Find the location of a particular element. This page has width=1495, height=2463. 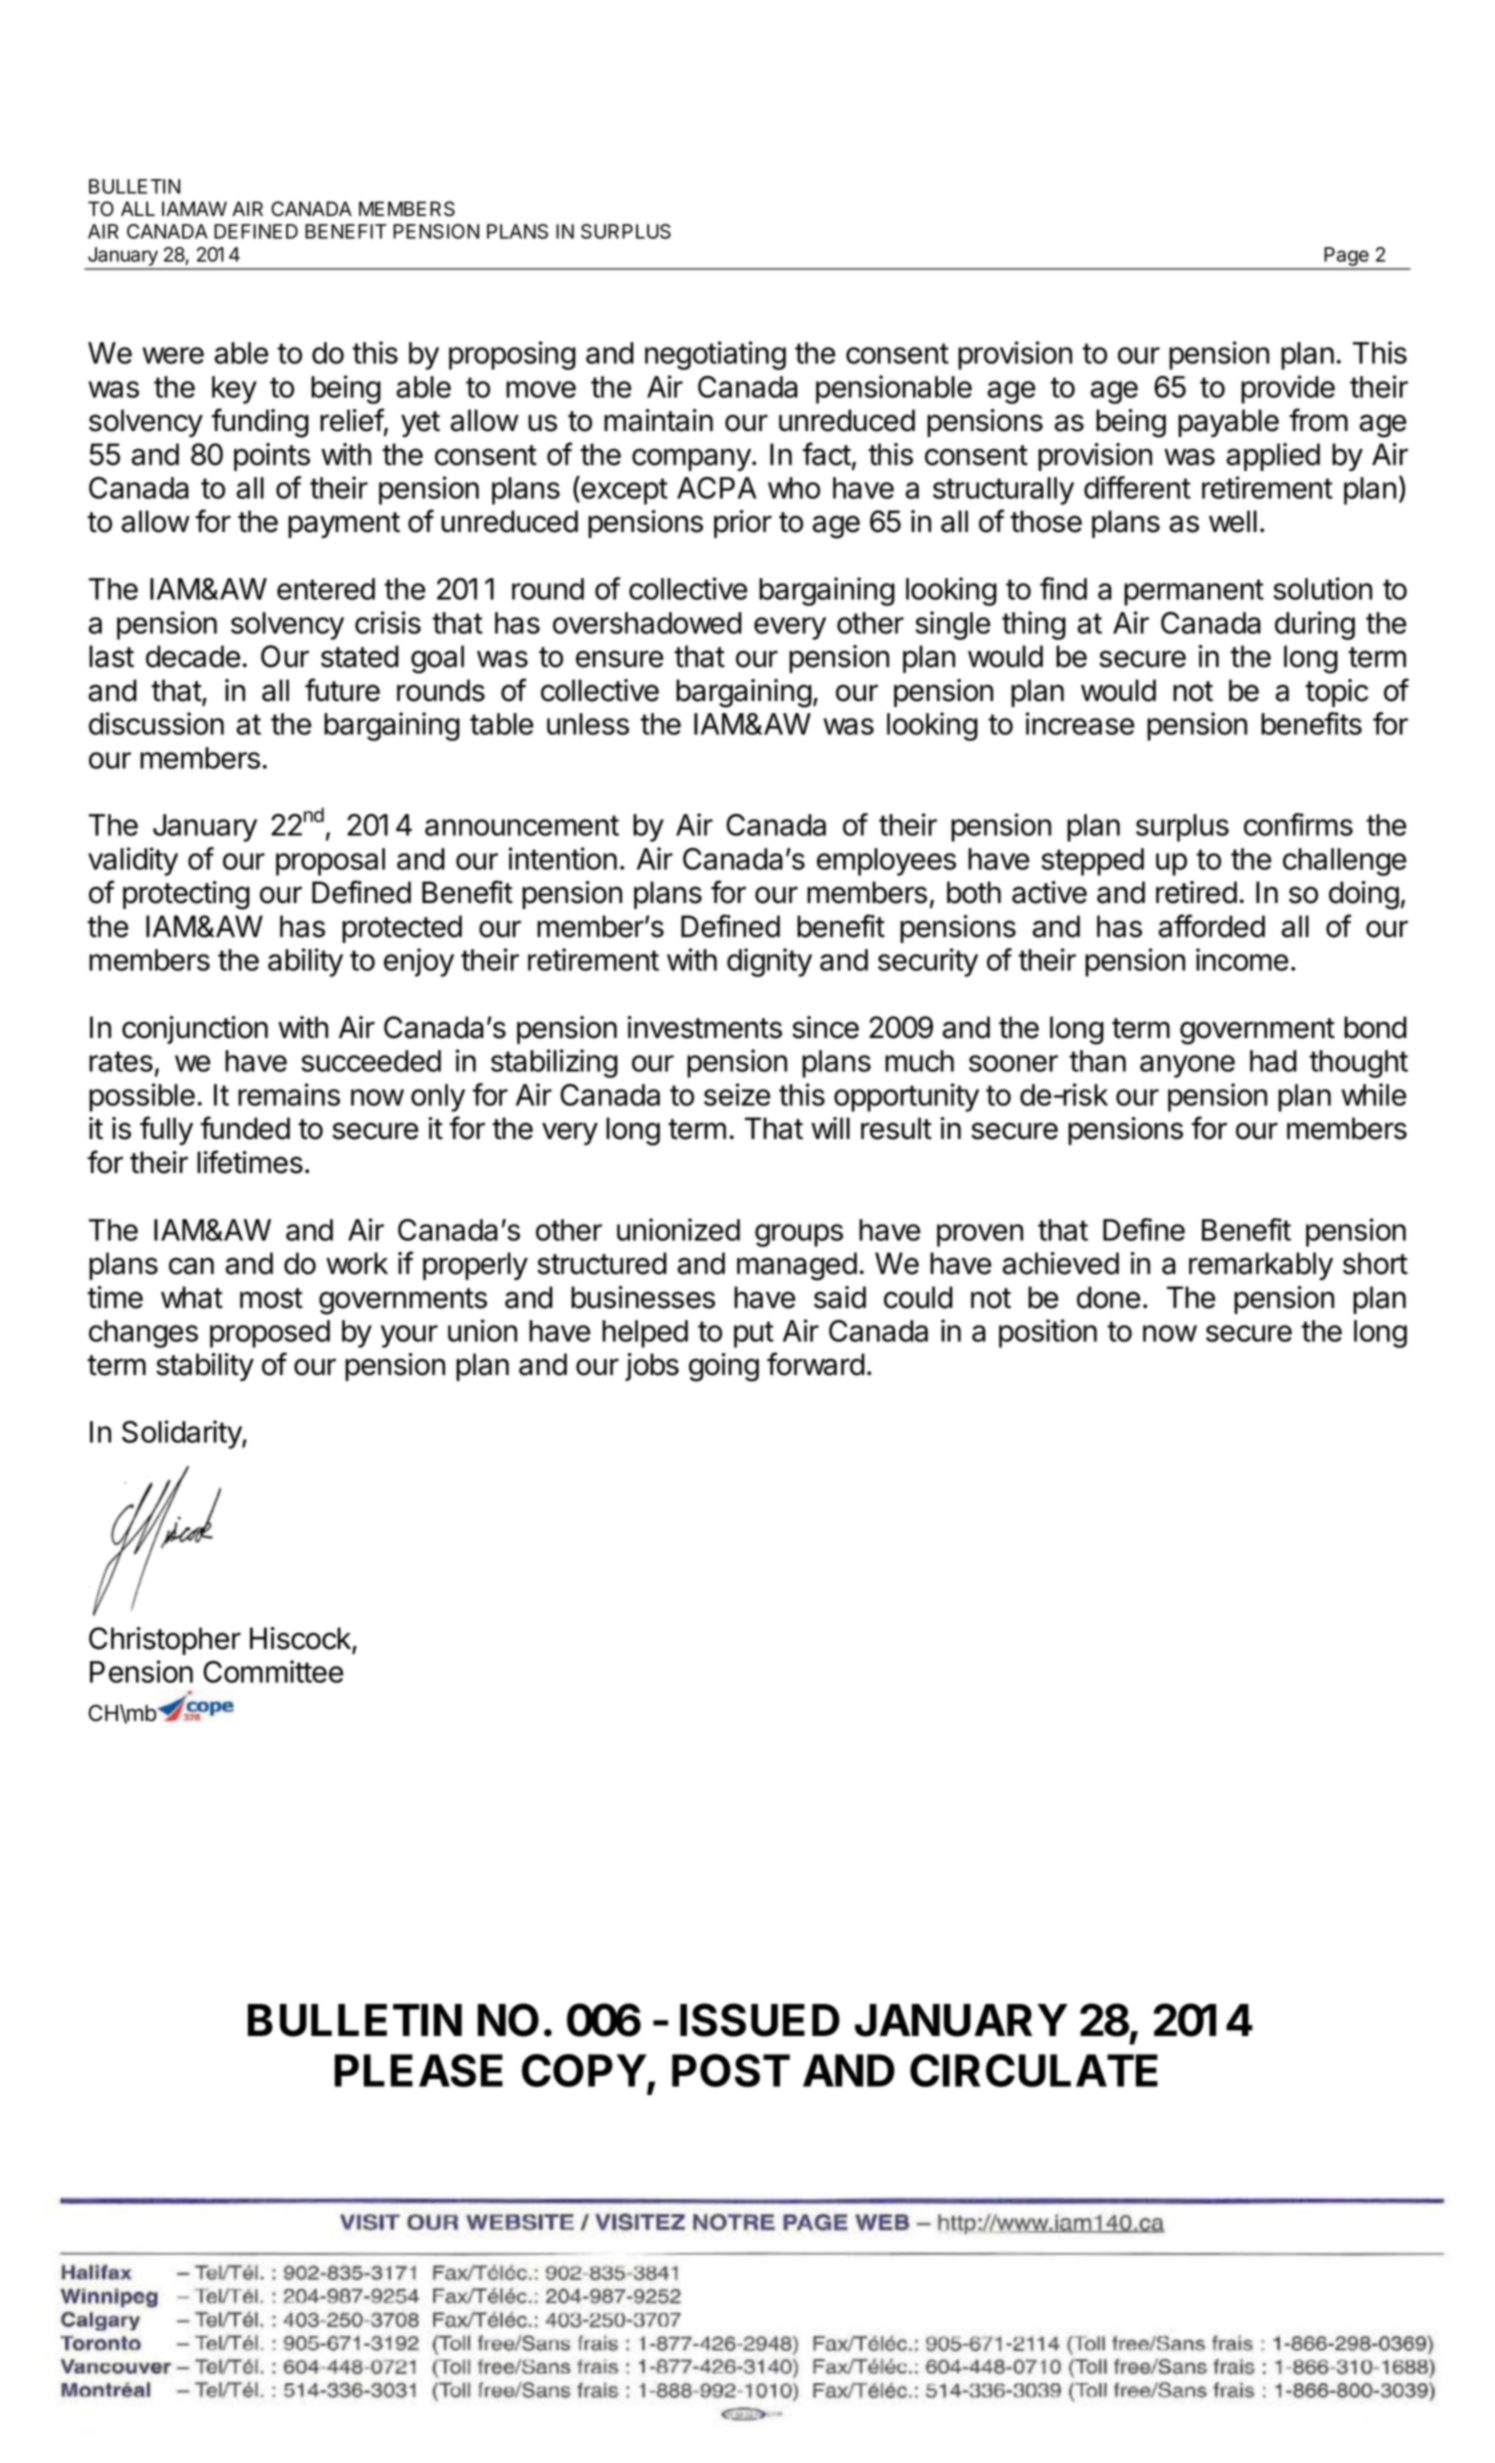

PLEASE is located at coordinates (419, 2070).
